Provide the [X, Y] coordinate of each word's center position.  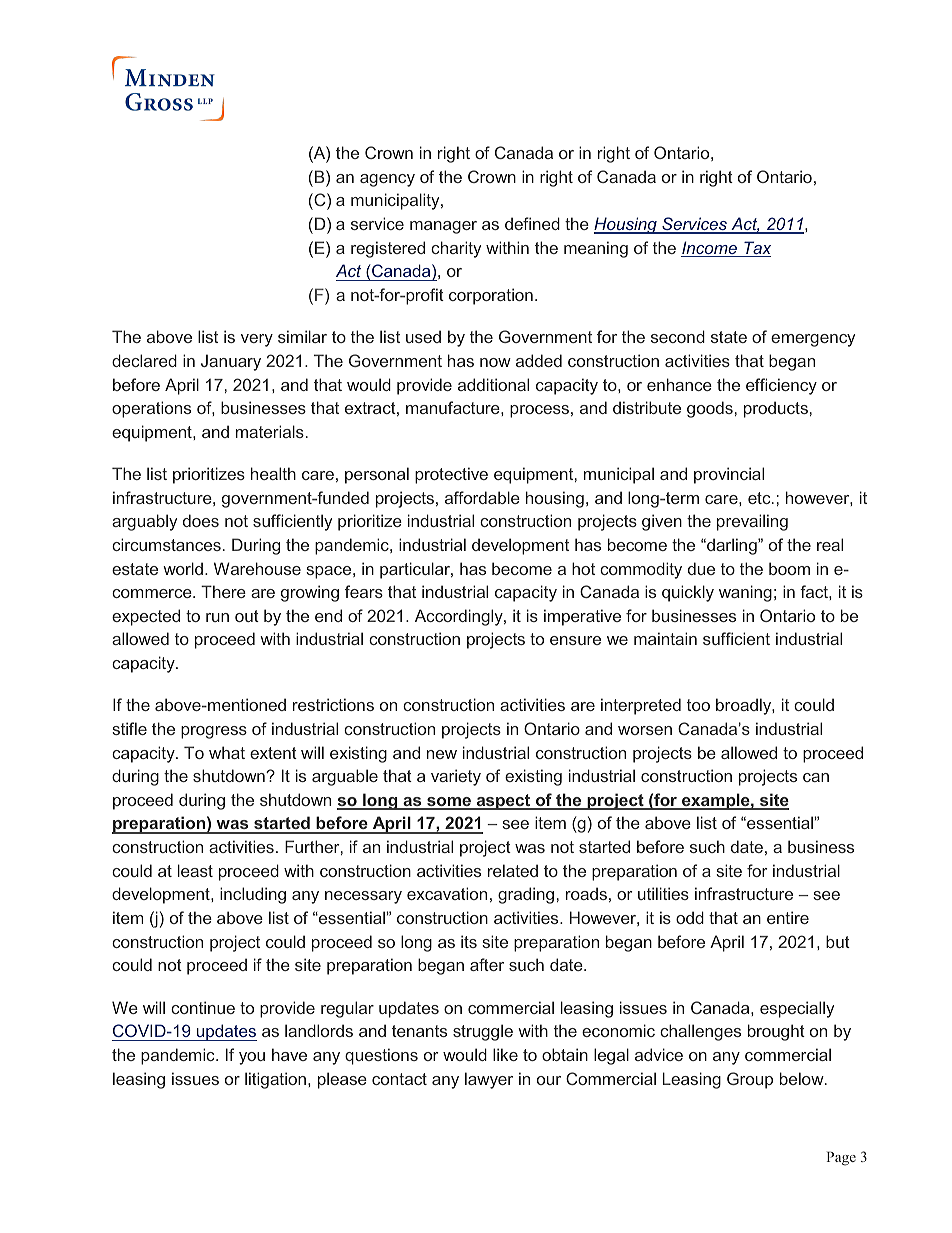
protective [451, 475]
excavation [447, 893]
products [776, 409]
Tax [756, 249]
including [253, 895]
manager [443, 227]
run [217, 617]
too [698, 705]
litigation [275, 1080]
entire [788, 917]
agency [387, 180]
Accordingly [460, 617]
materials [270, 431]
